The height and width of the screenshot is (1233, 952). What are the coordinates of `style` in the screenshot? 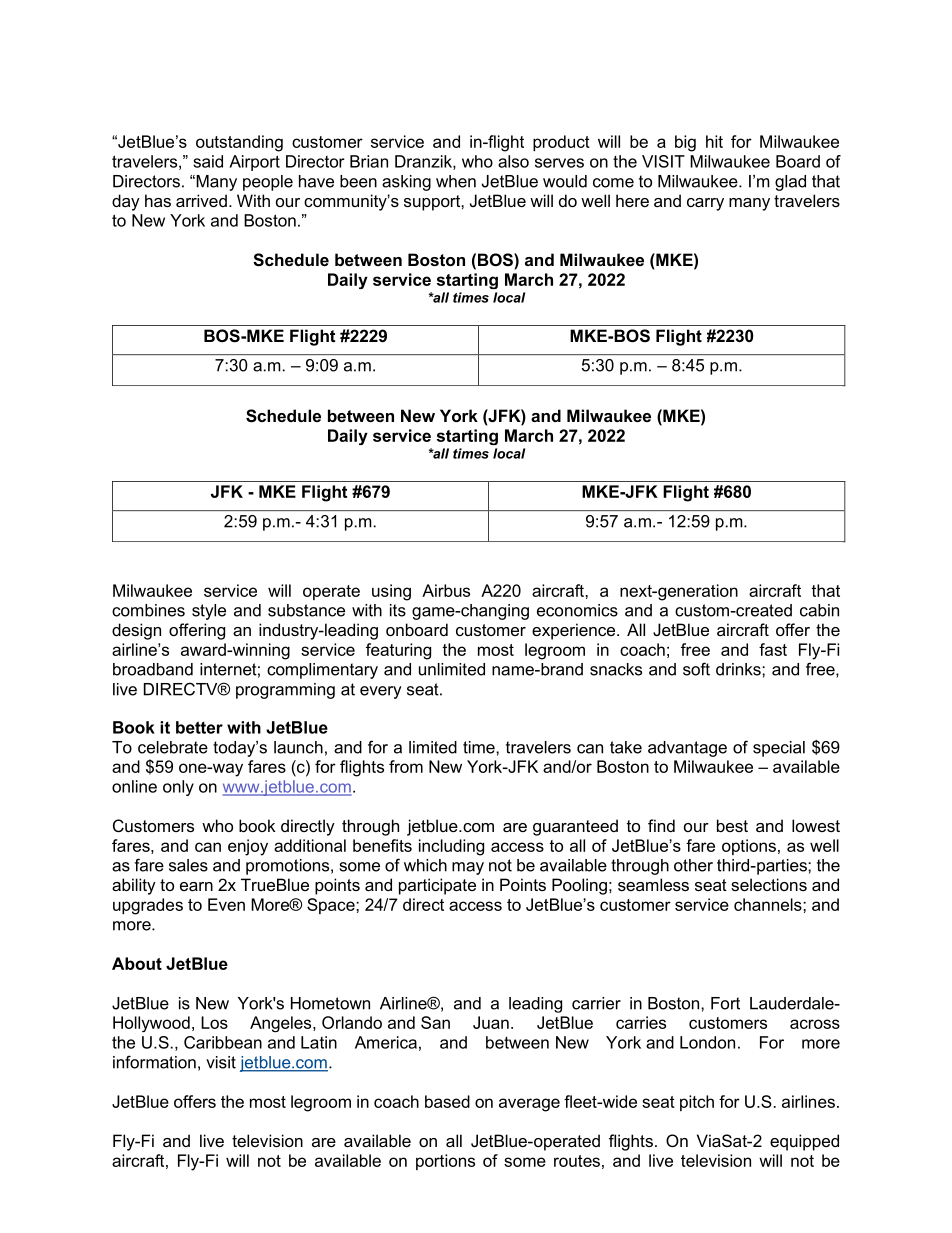 It's located at (209, 612).
